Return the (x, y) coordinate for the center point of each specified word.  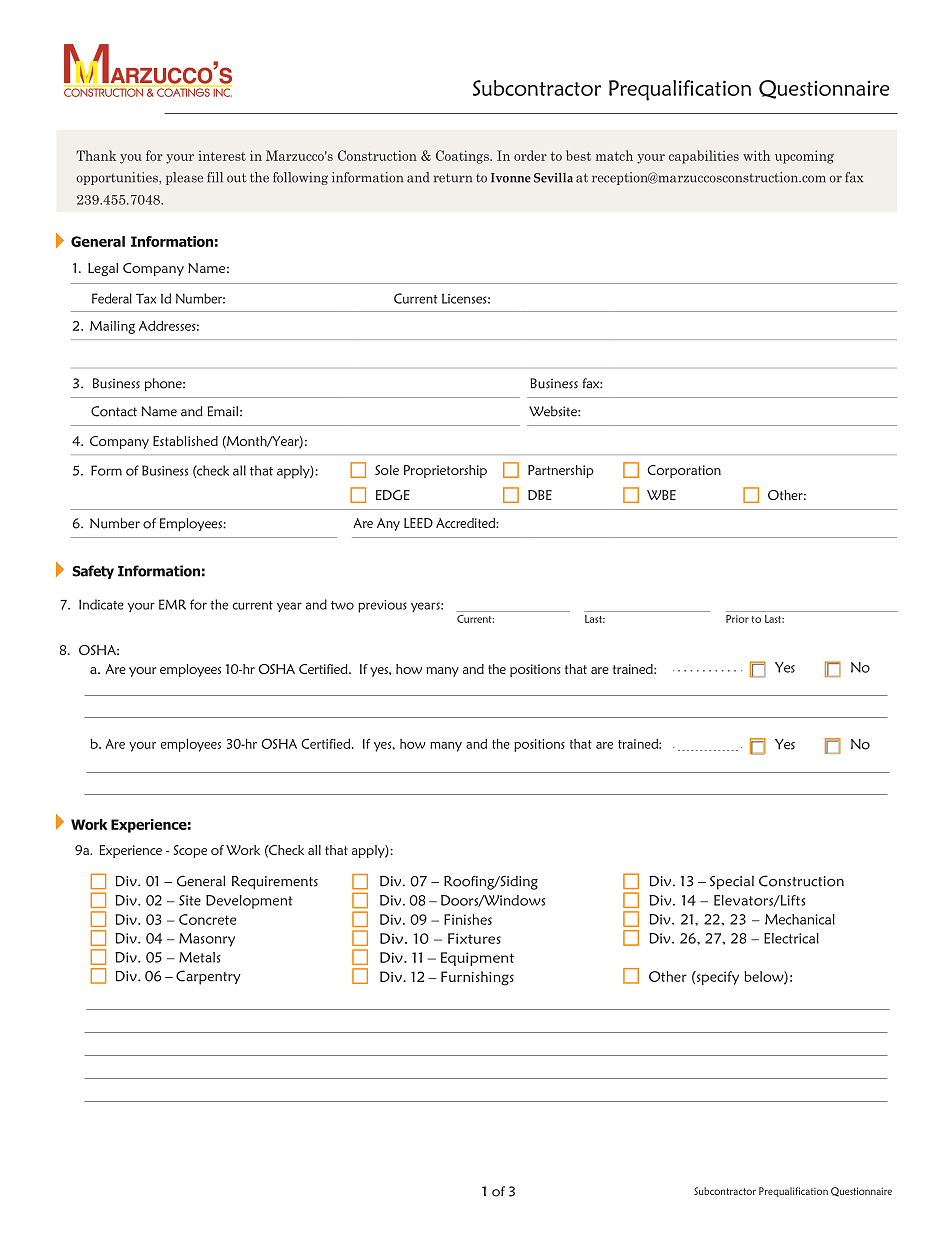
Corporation (684, 471)
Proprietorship (445, 471)
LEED (418, 523)
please (184, 178)
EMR (172, 604)
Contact (114, 411)
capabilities (704, 157)
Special (732, 882)
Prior (737, 619)
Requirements (275, 883)
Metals (200, 957)
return (453, 178)
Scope (190, 851)
